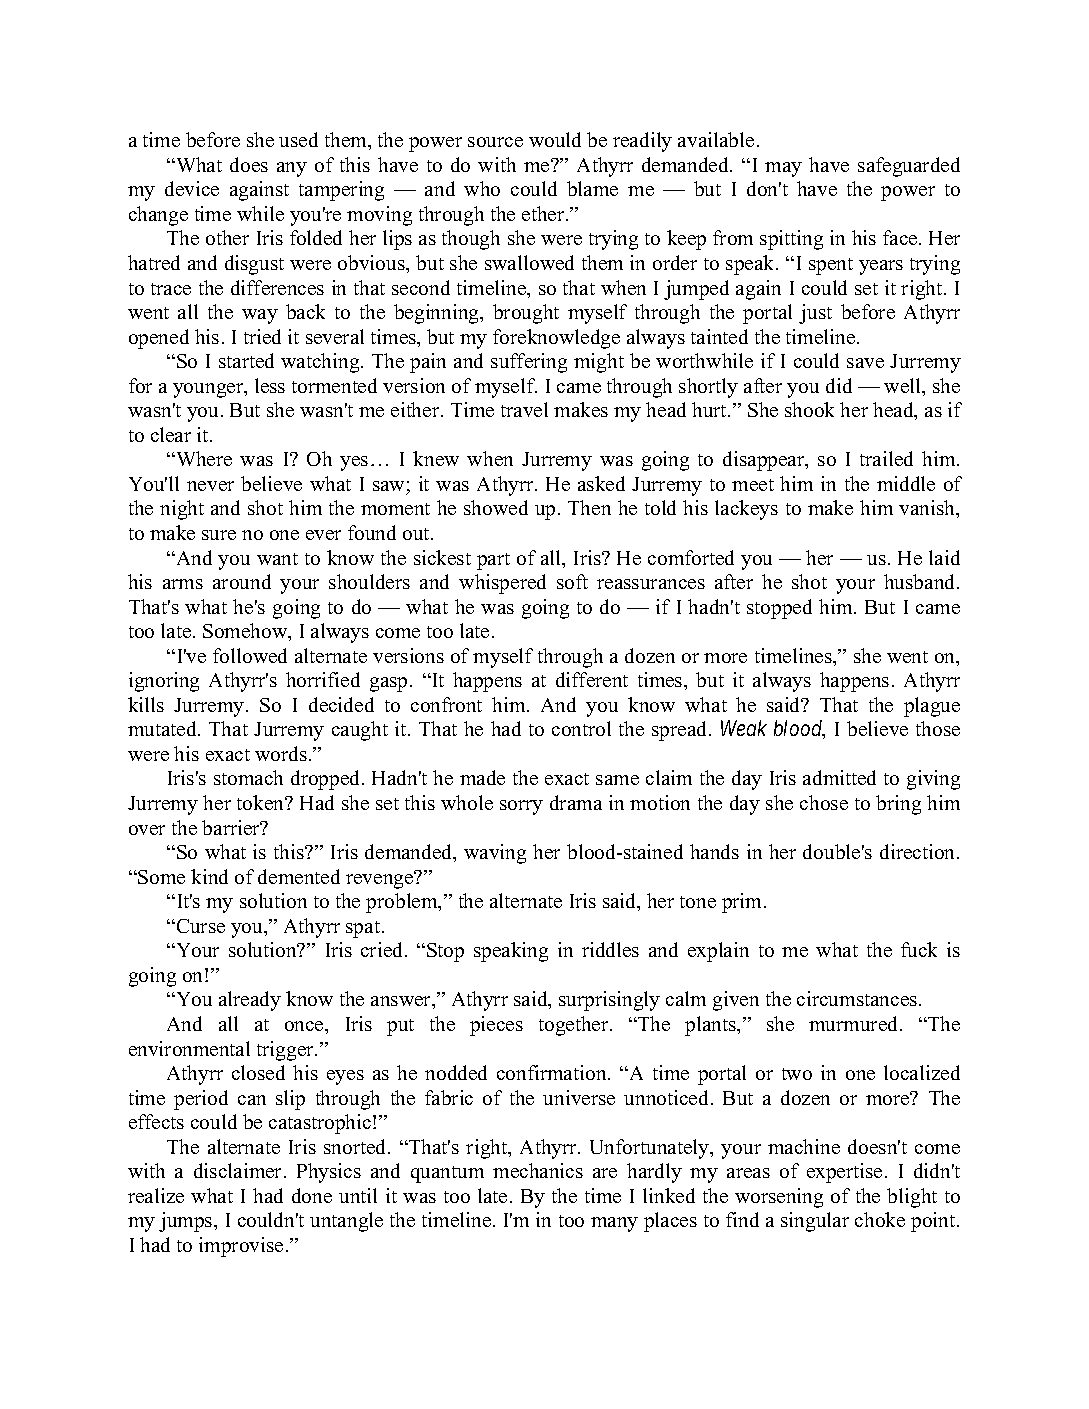 This page has height=1409, width=1089. I want to click on direction, so click(919, 851).
